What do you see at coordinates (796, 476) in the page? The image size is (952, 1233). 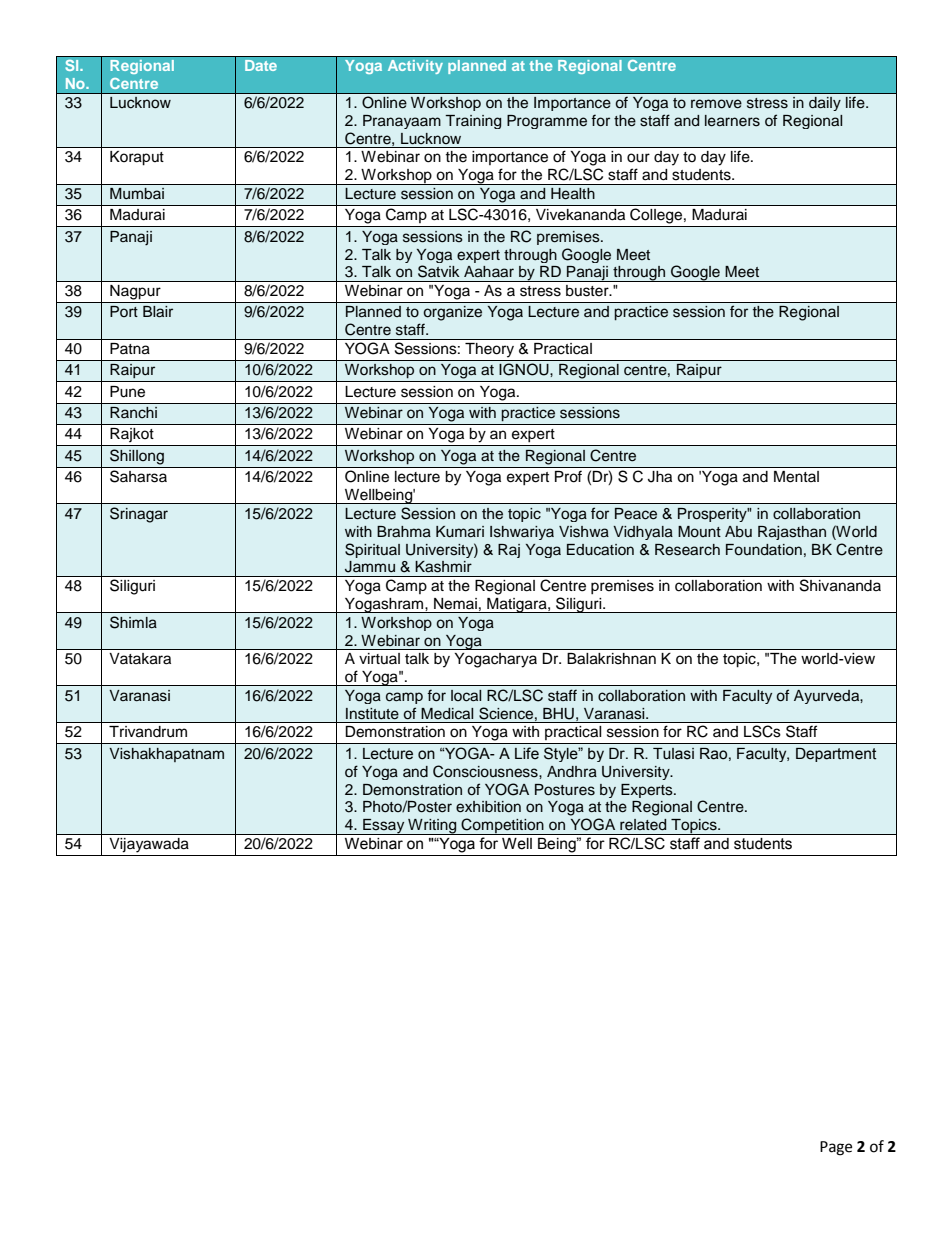 I see `Mental` at bounding box center [796, 476].
